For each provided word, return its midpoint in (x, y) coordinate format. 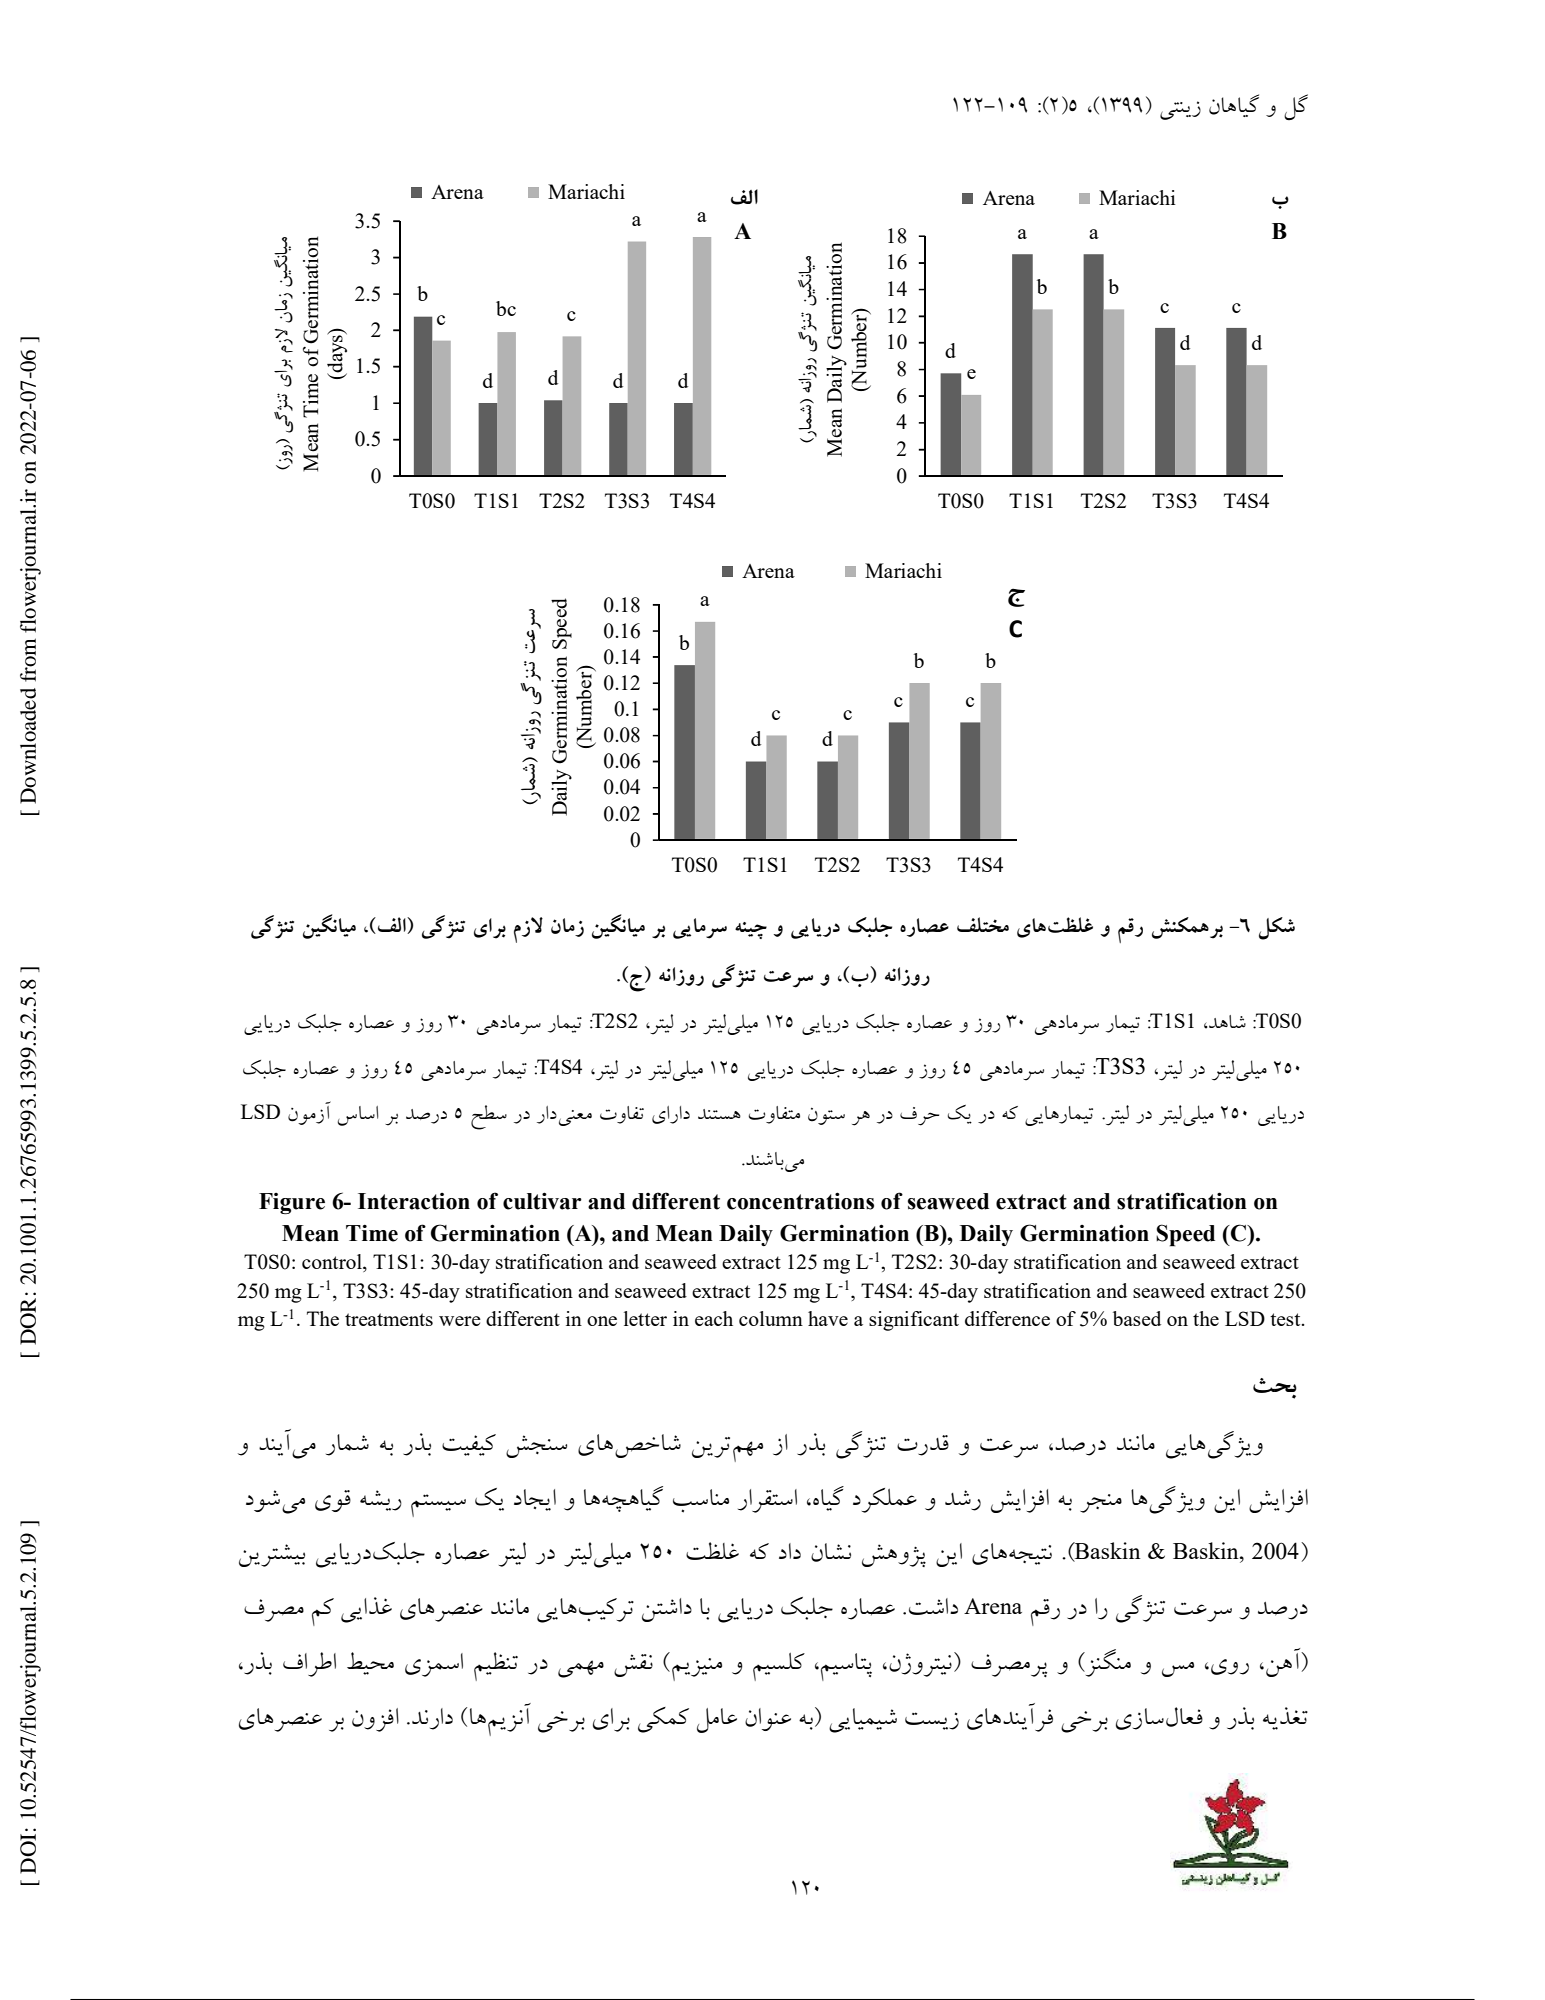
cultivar (542, 1201)
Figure (292, 1203)
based (1137, 1318)
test (1286, 1319)
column (771, 1318)
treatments (389, 1319)
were (460, 1321)
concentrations (800, 1201)
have (828, 1318)
